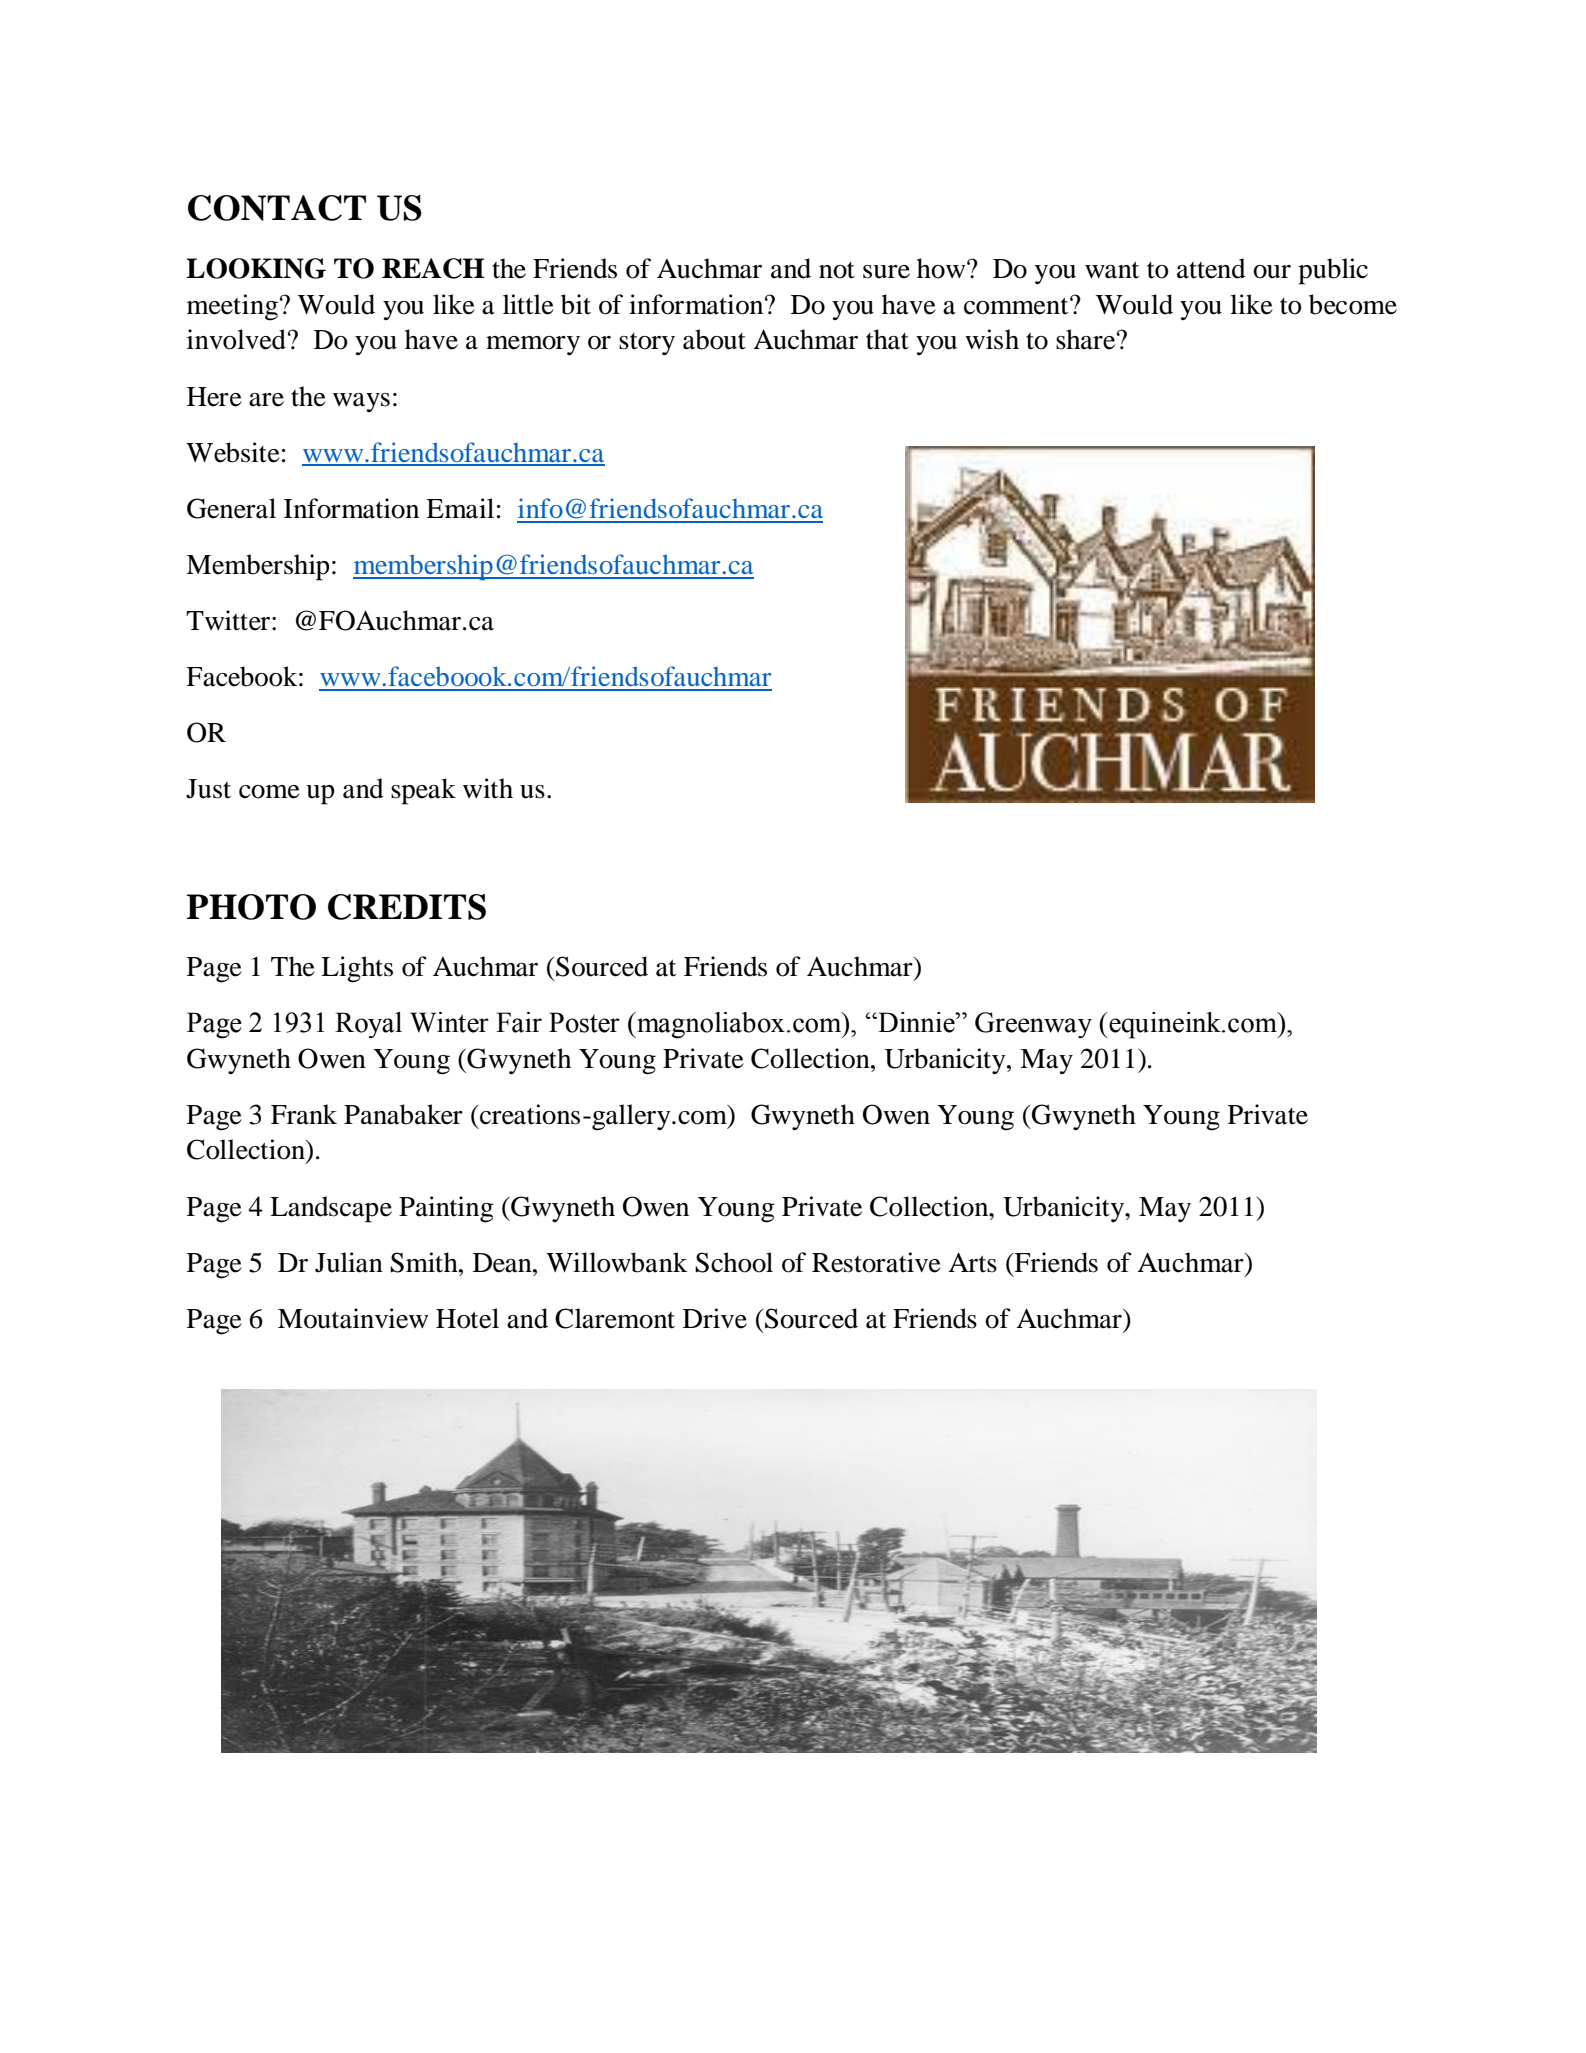  I want to click on General, so click(231, 508).
